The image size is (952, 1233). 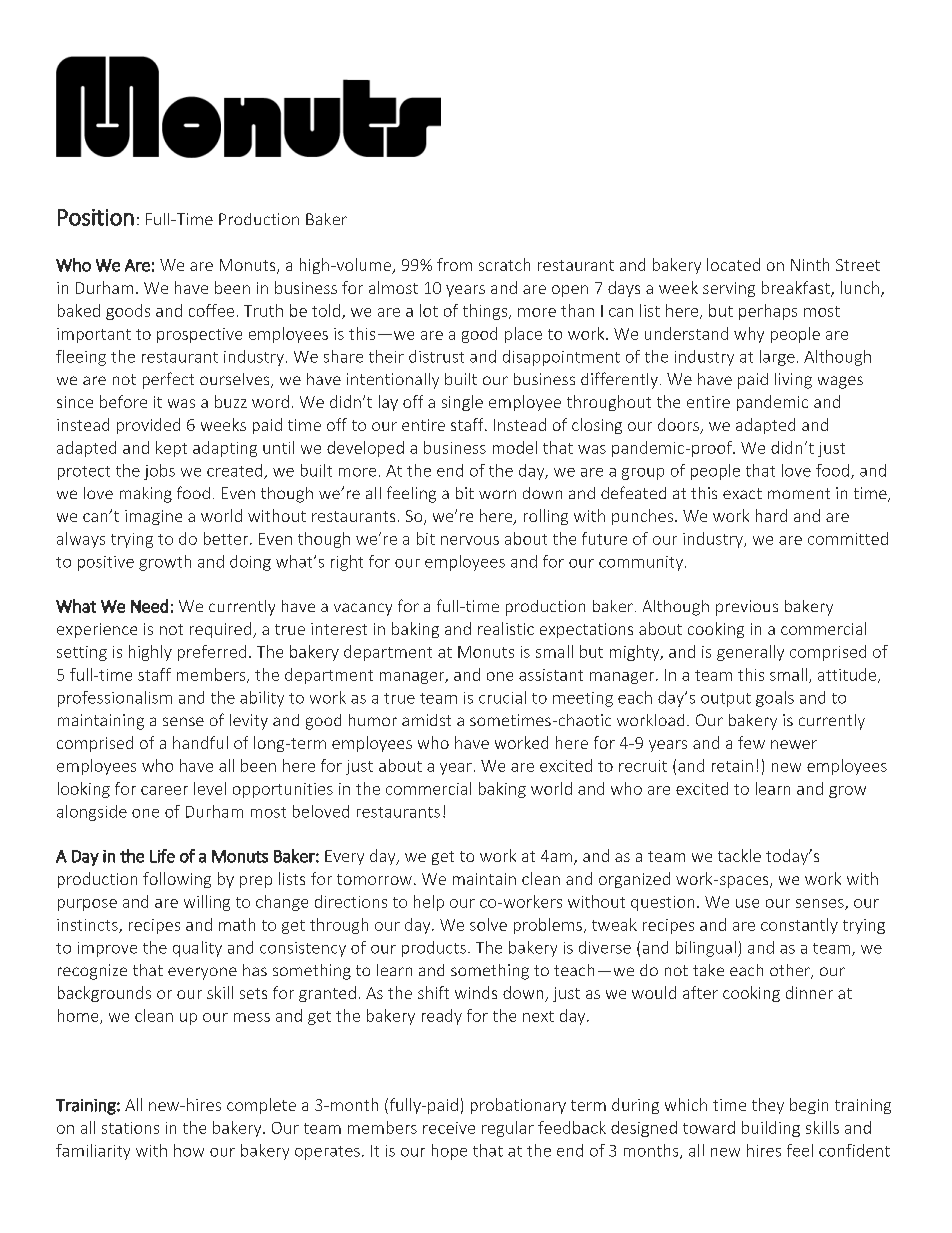 I want to click on tackle, so click(x=739, y=855).
